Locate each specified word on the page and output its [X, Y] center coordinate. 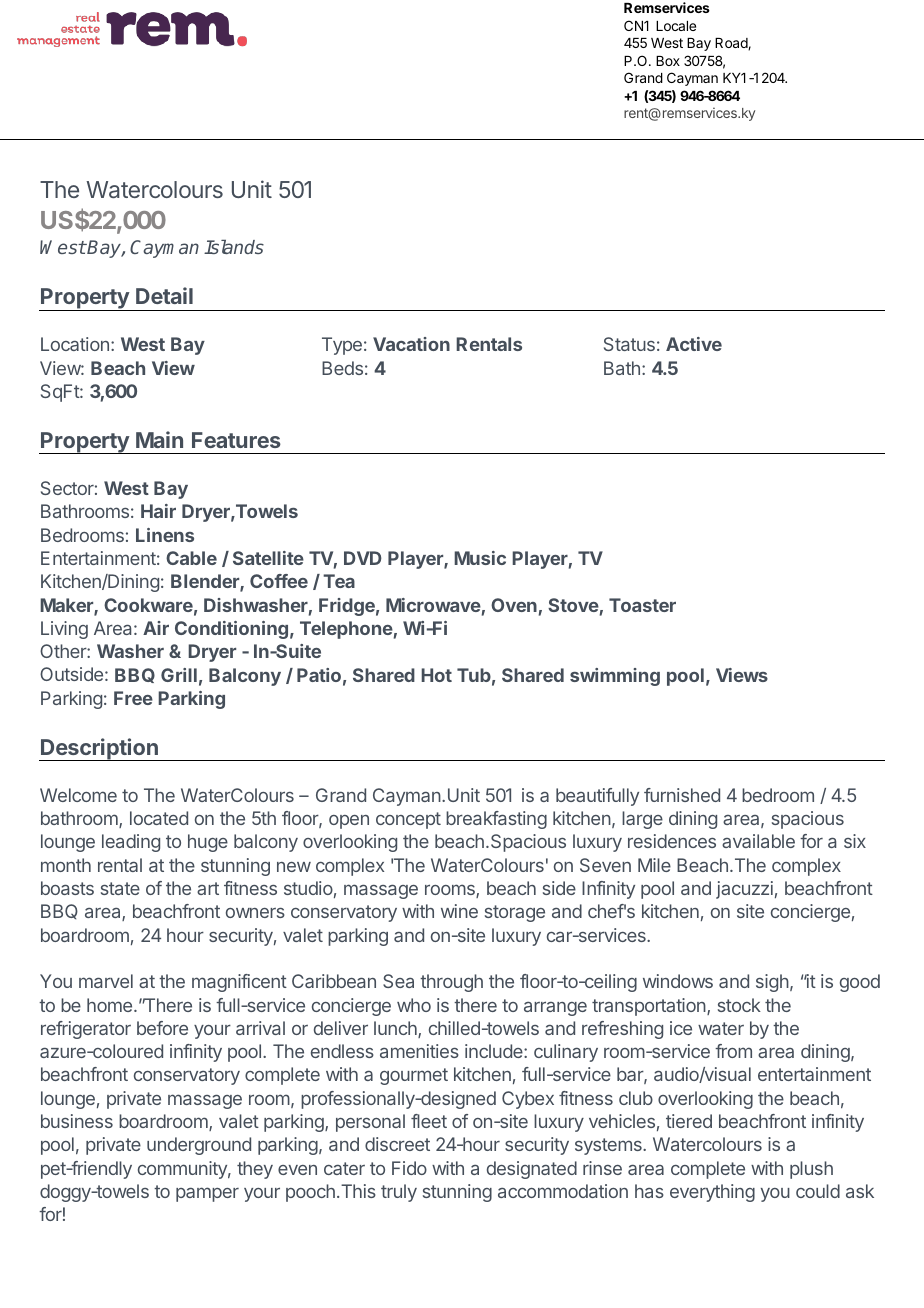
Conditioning [231, 630]
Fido [409, 1168]
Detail [164, 295]
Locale [676, 26]
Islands [234, 247]
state [120, 888]
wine [459, 911]
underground [199, 1146]
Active [694, 344]
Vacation [411, 344]
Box [668, 61]
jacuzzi [744, 890]
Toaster [642, 605]
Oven [514, 605]
